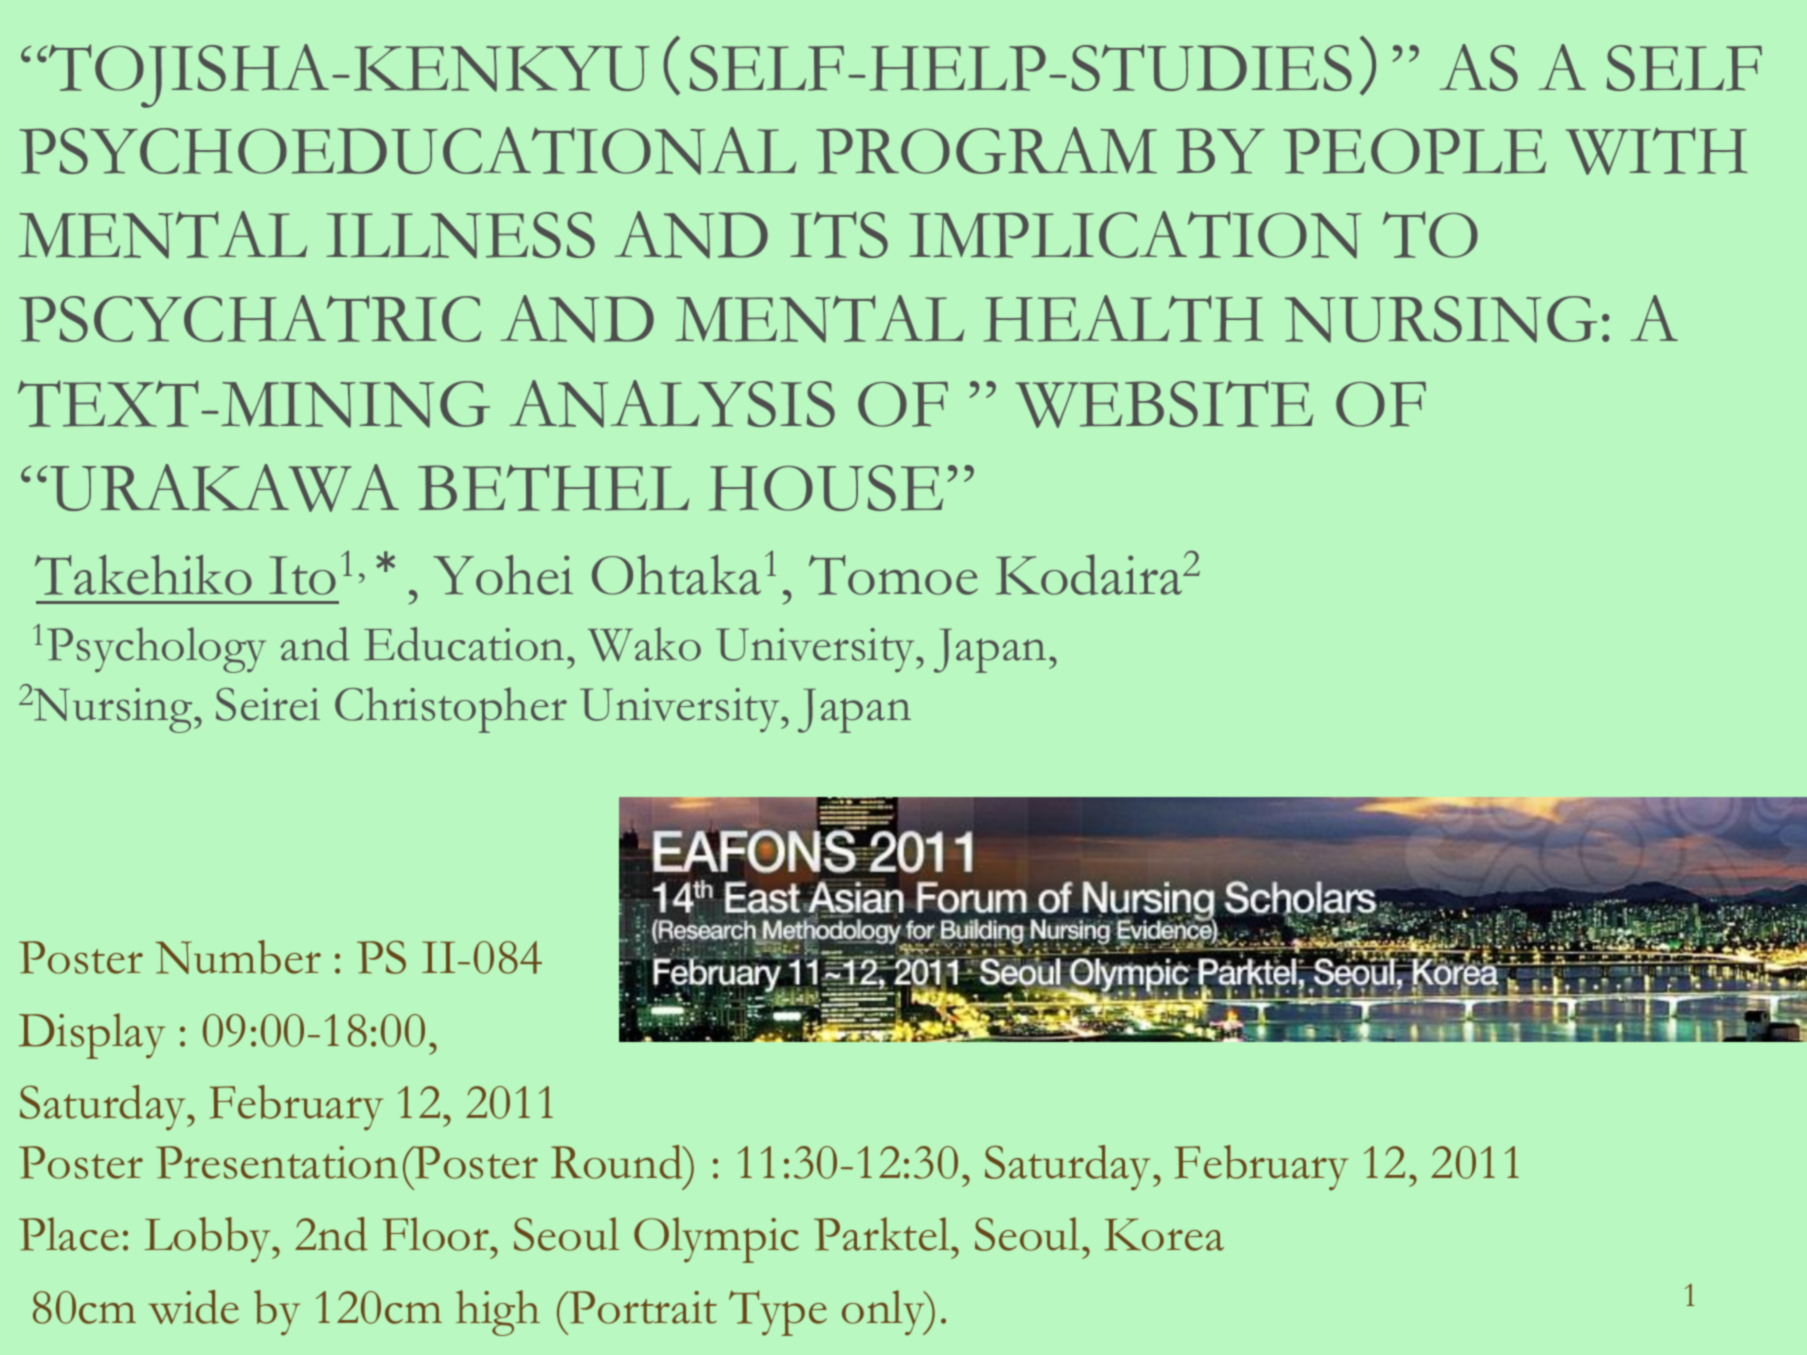 Image resolution: width=1807 pixels, height=1355 pixels. I want to click on Korea, so click(1164, 1234).
